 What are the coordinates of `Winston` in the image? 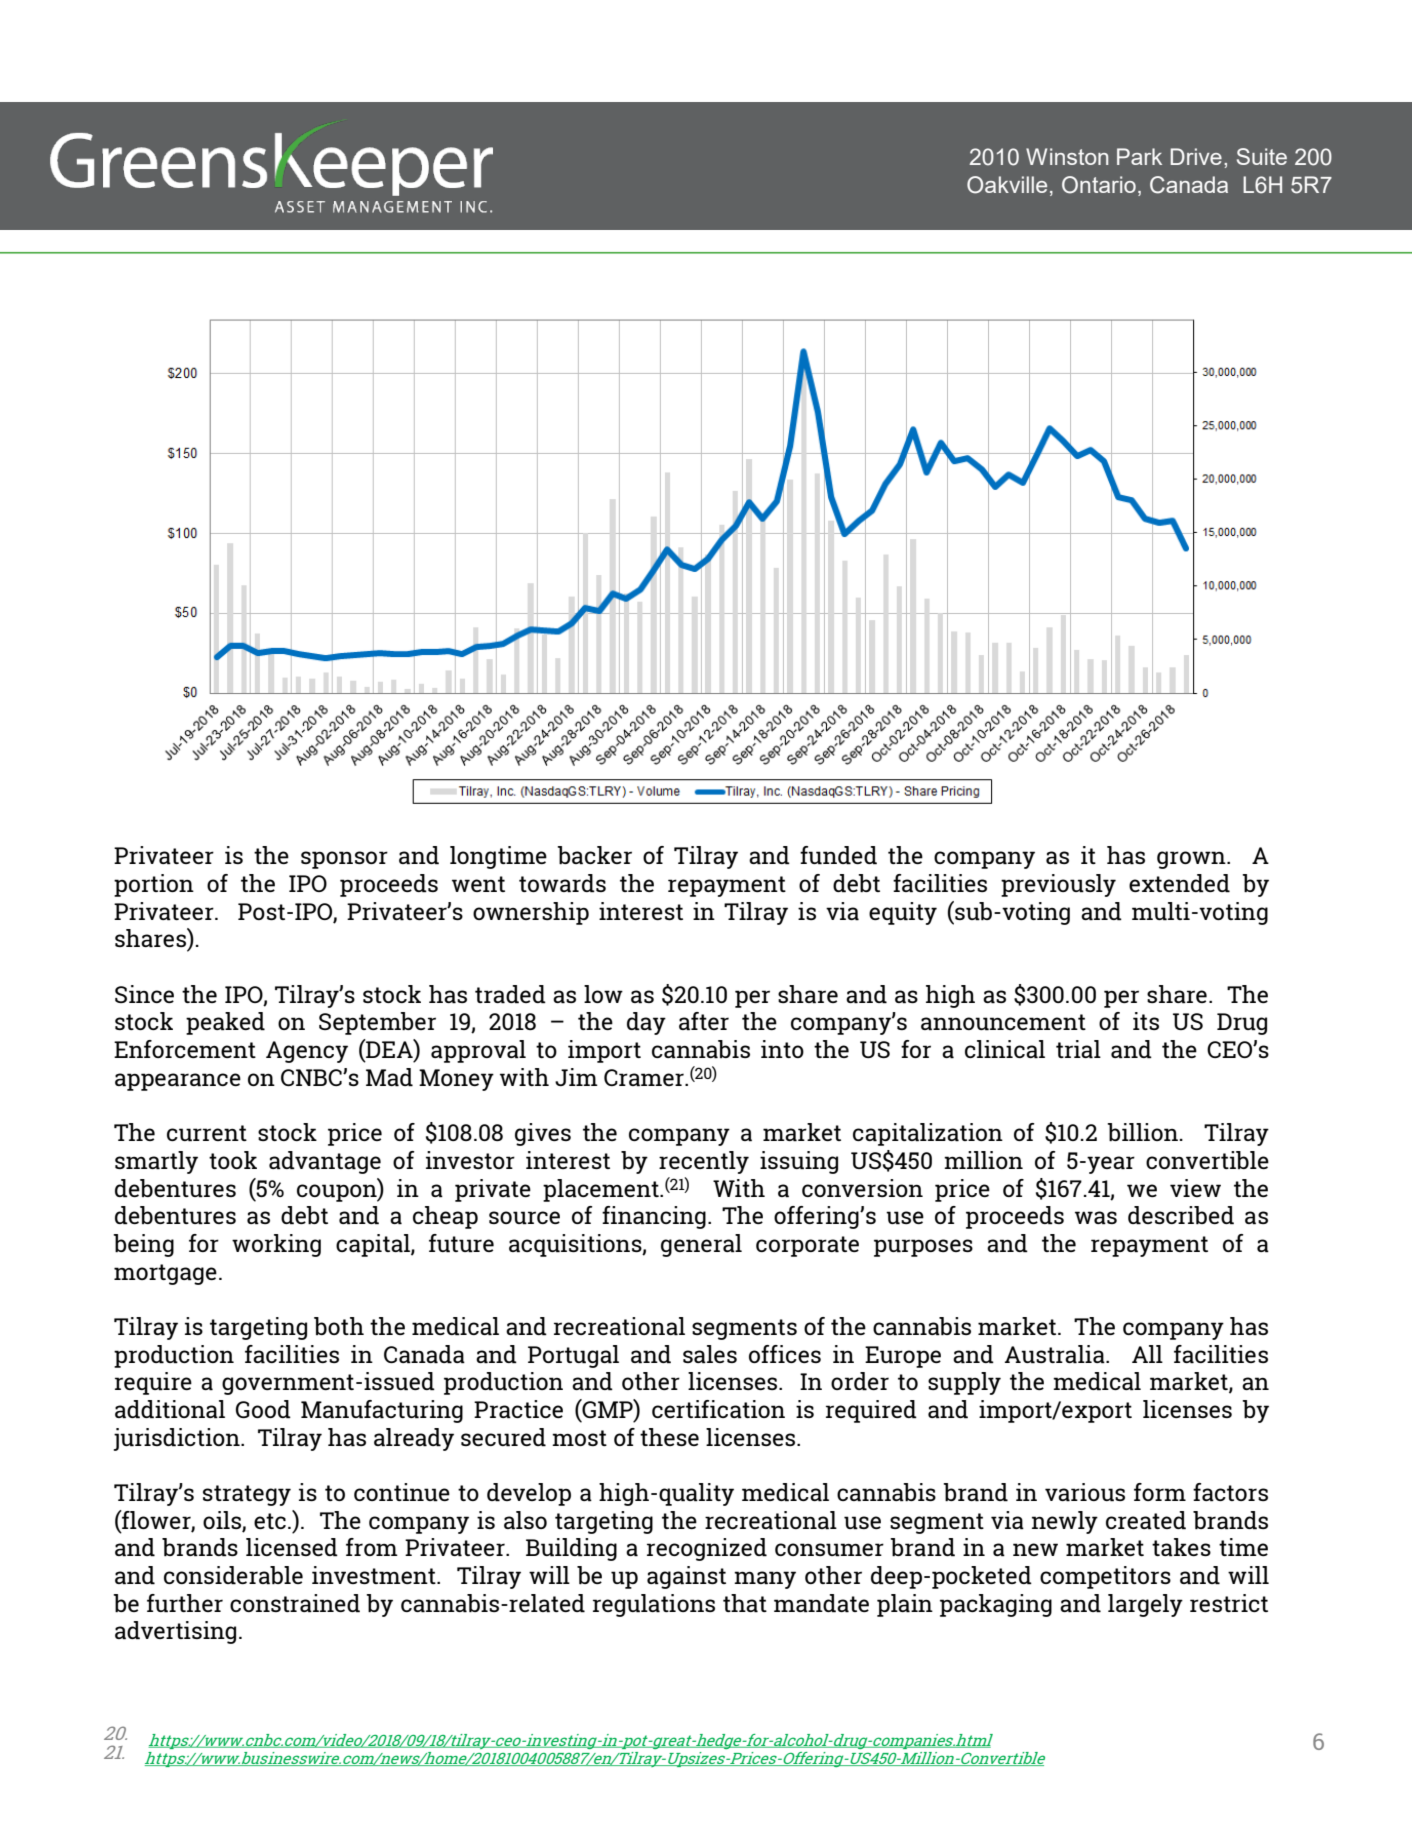 It's located at (1067, 156).
